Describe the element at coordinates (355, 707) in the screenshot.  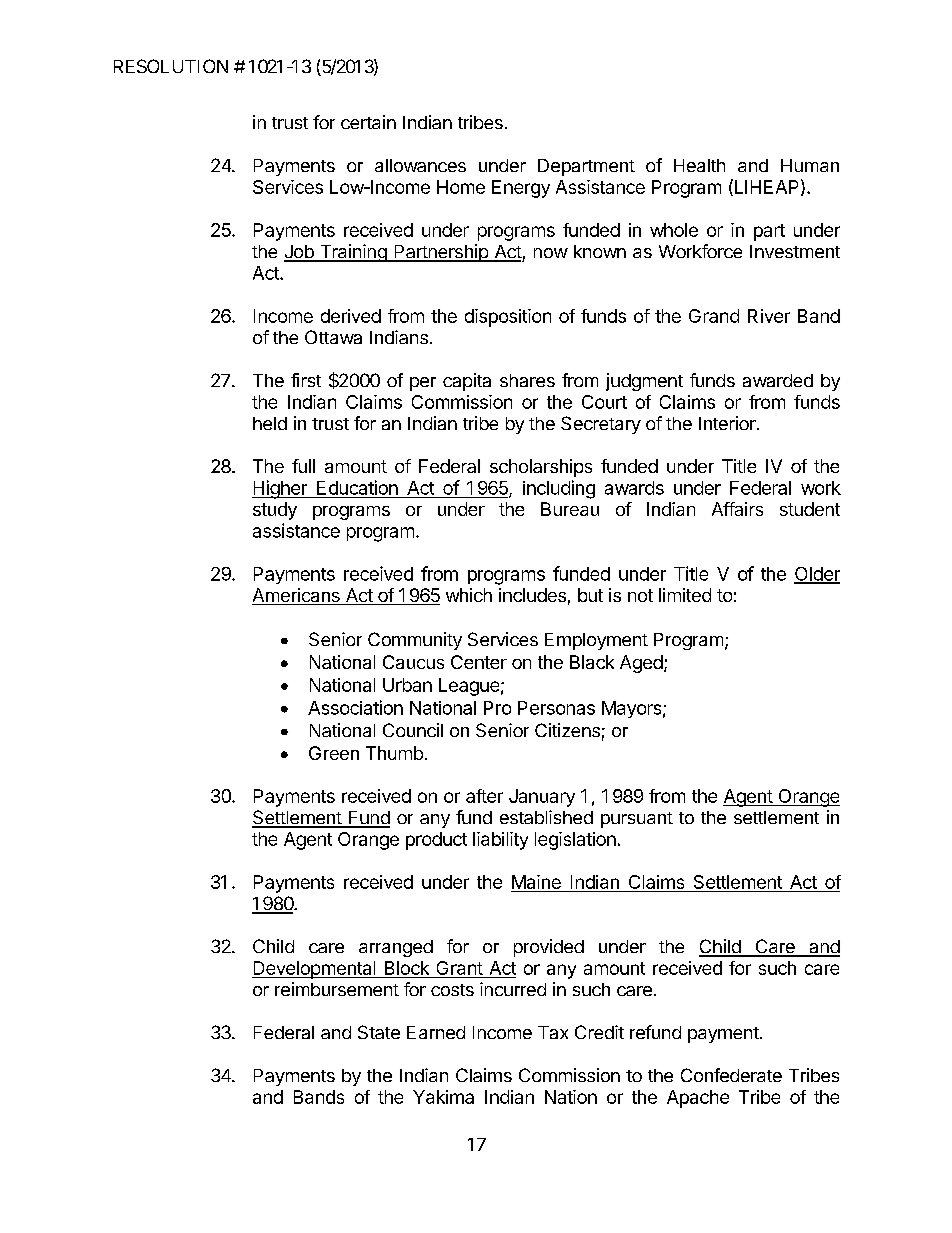
I see `Association` at that location.
